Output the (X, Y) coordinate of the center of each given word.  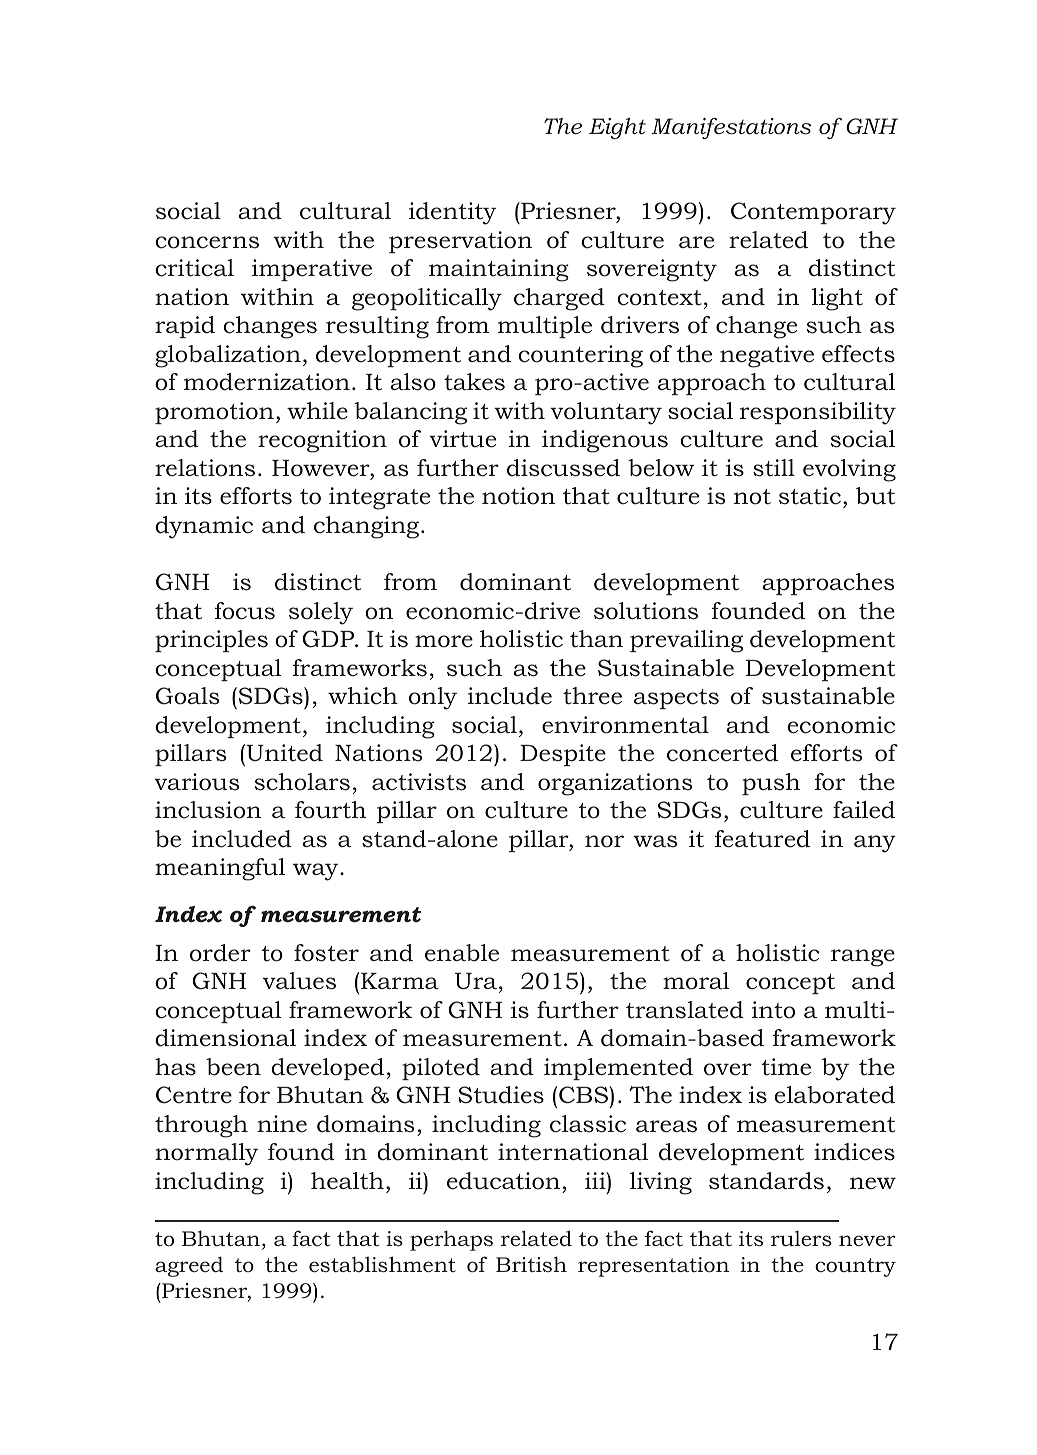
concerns (207, 242)
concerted (722, 753)
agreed (189, 1266)
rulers (801, 1238)
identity (452, 213)
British (531, 1264)
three (592, 696)
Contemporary (813, 213)
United (283, 753)
